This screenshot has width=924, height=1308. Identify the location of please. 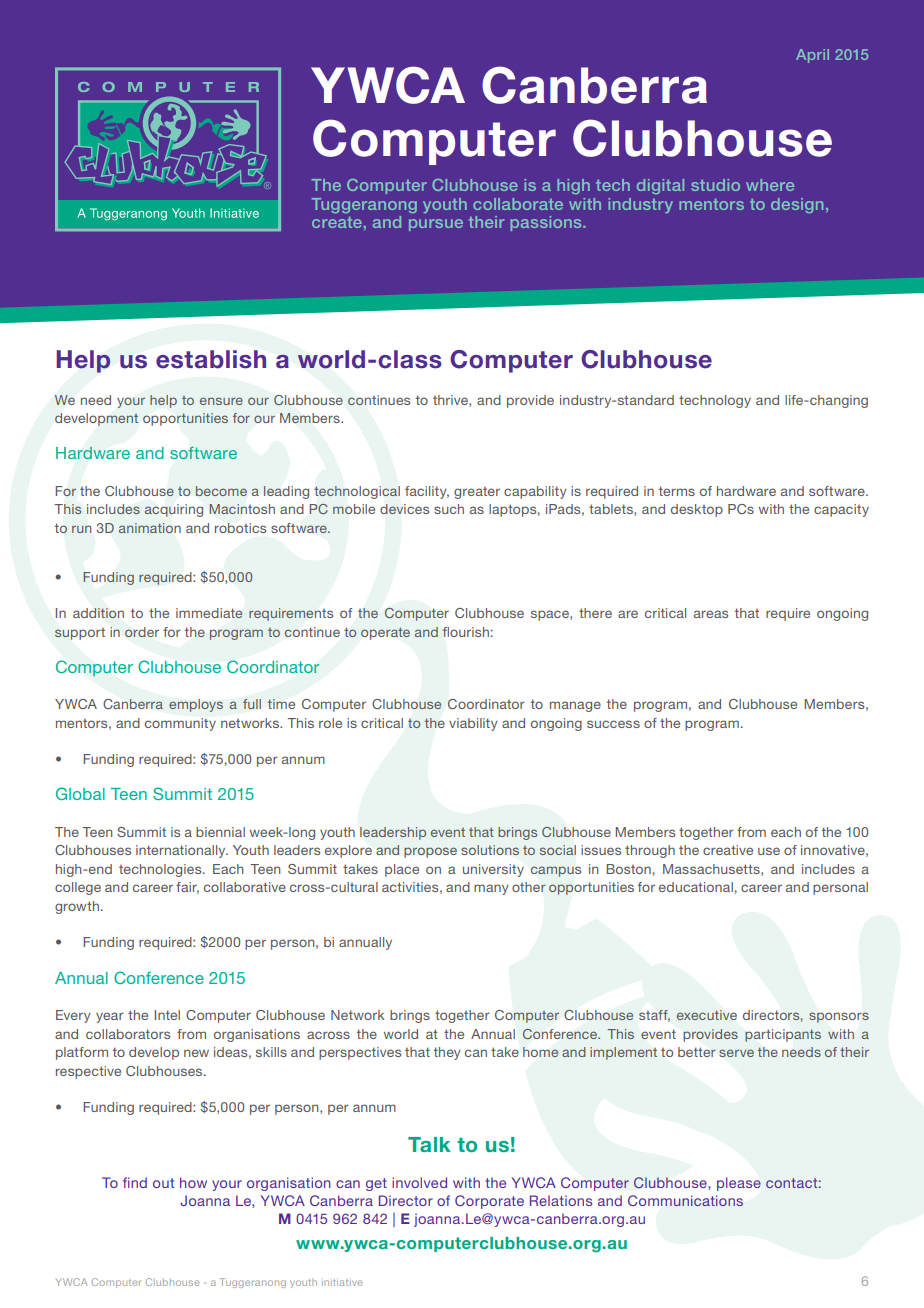
(739, 1184).
